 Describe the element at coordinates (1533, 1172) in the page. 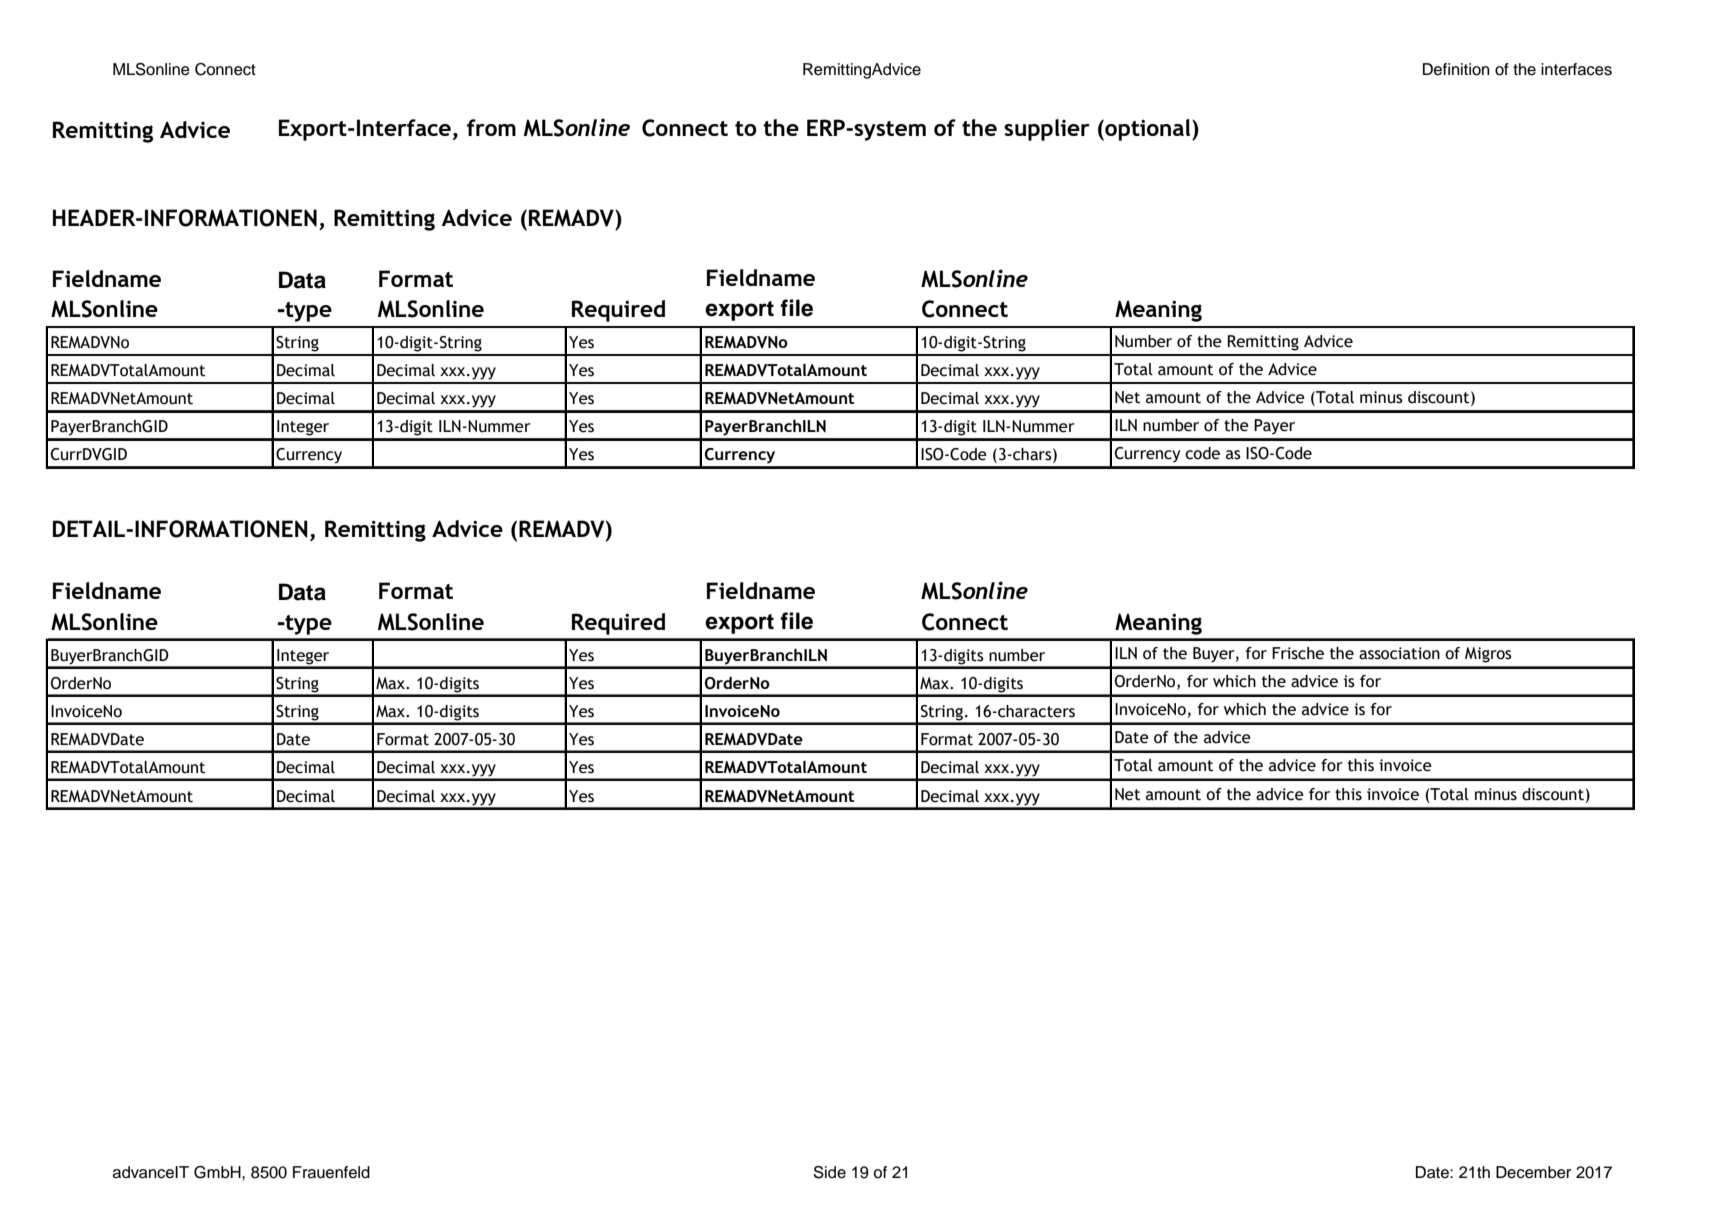

I see `December` at that location.
